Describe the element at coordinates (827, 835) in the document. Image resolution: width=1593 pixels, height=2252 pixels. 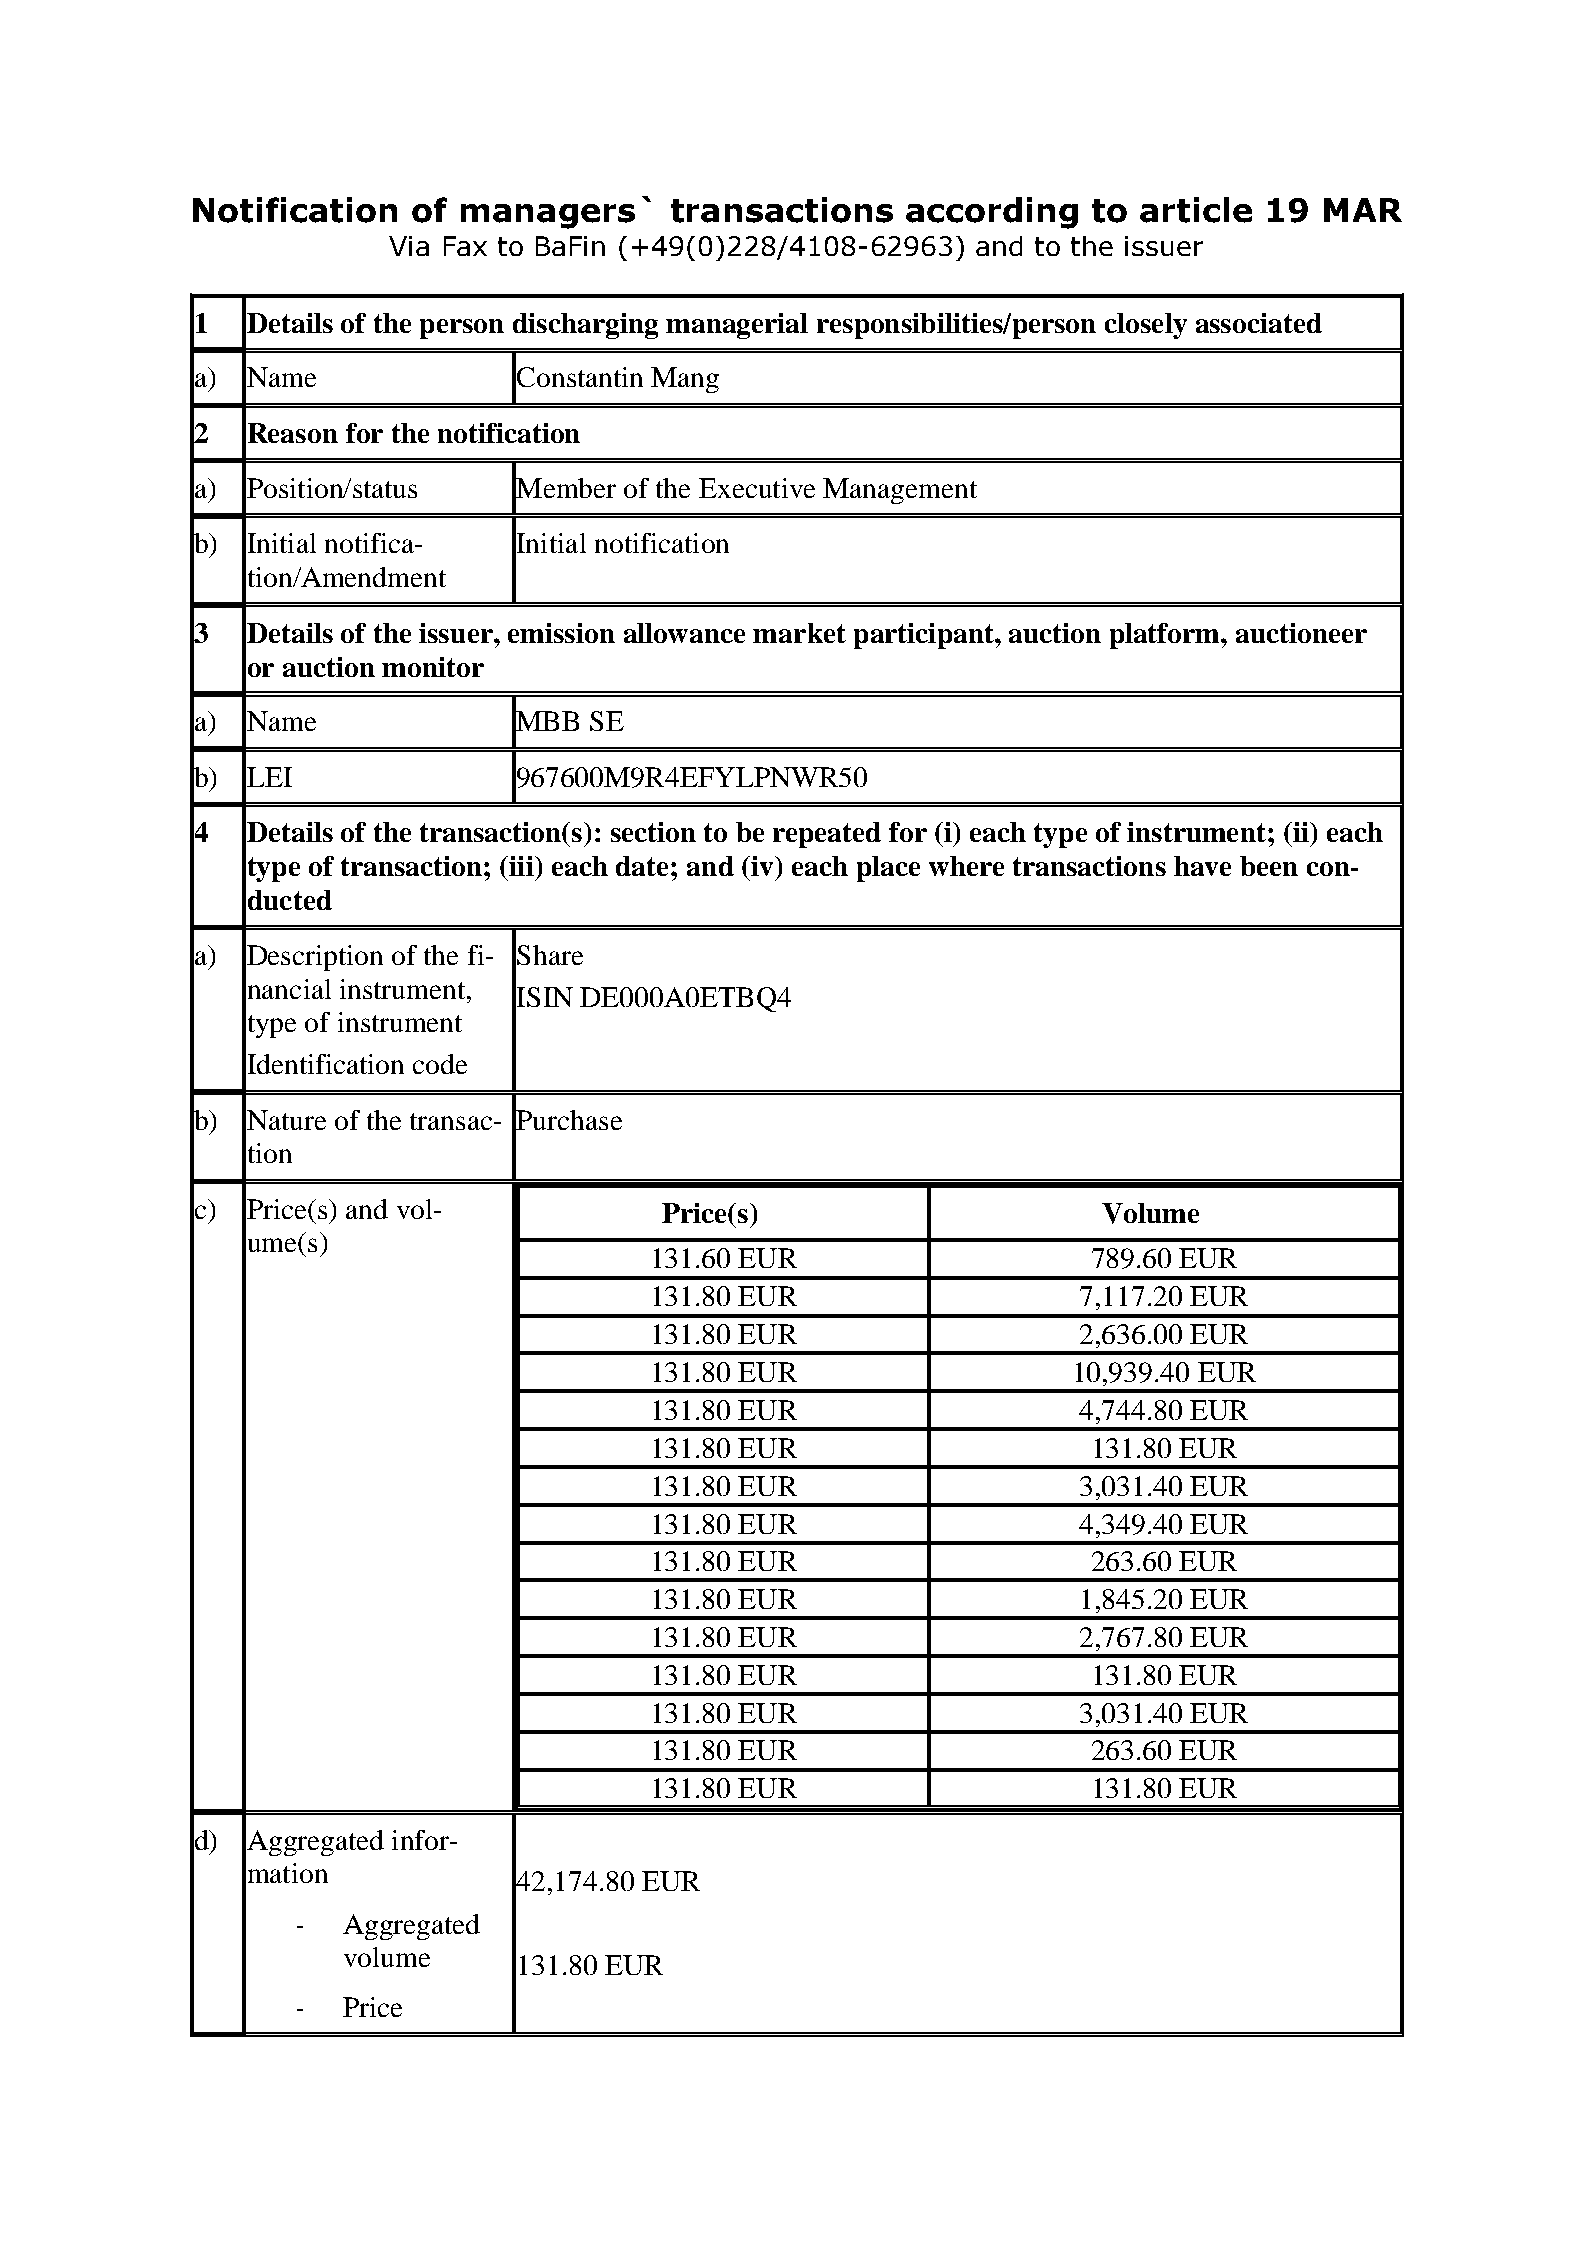
I see `repeated` at that location.
